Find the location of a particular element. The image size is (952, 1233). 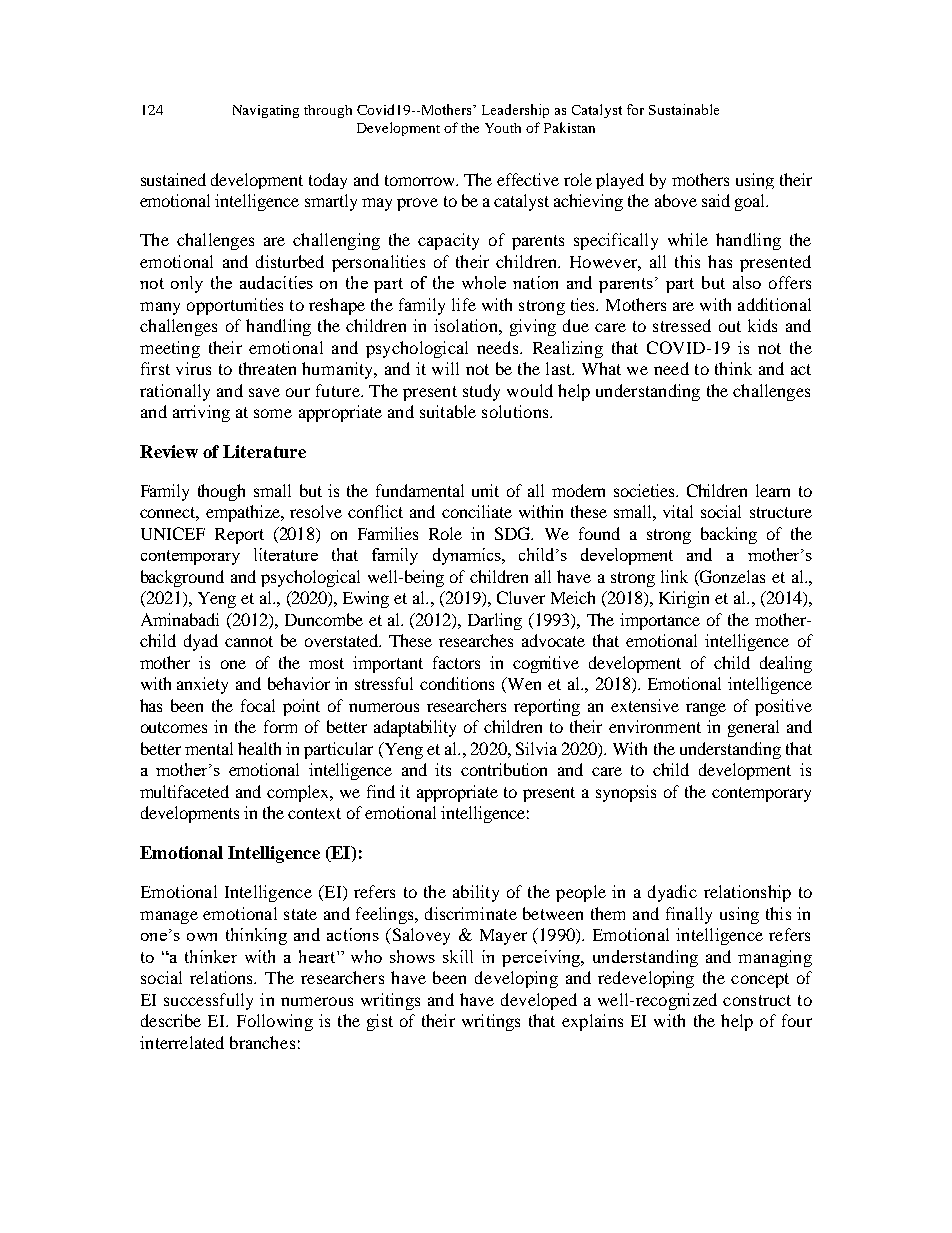

successfully is located at coordinates (208, 1001).
